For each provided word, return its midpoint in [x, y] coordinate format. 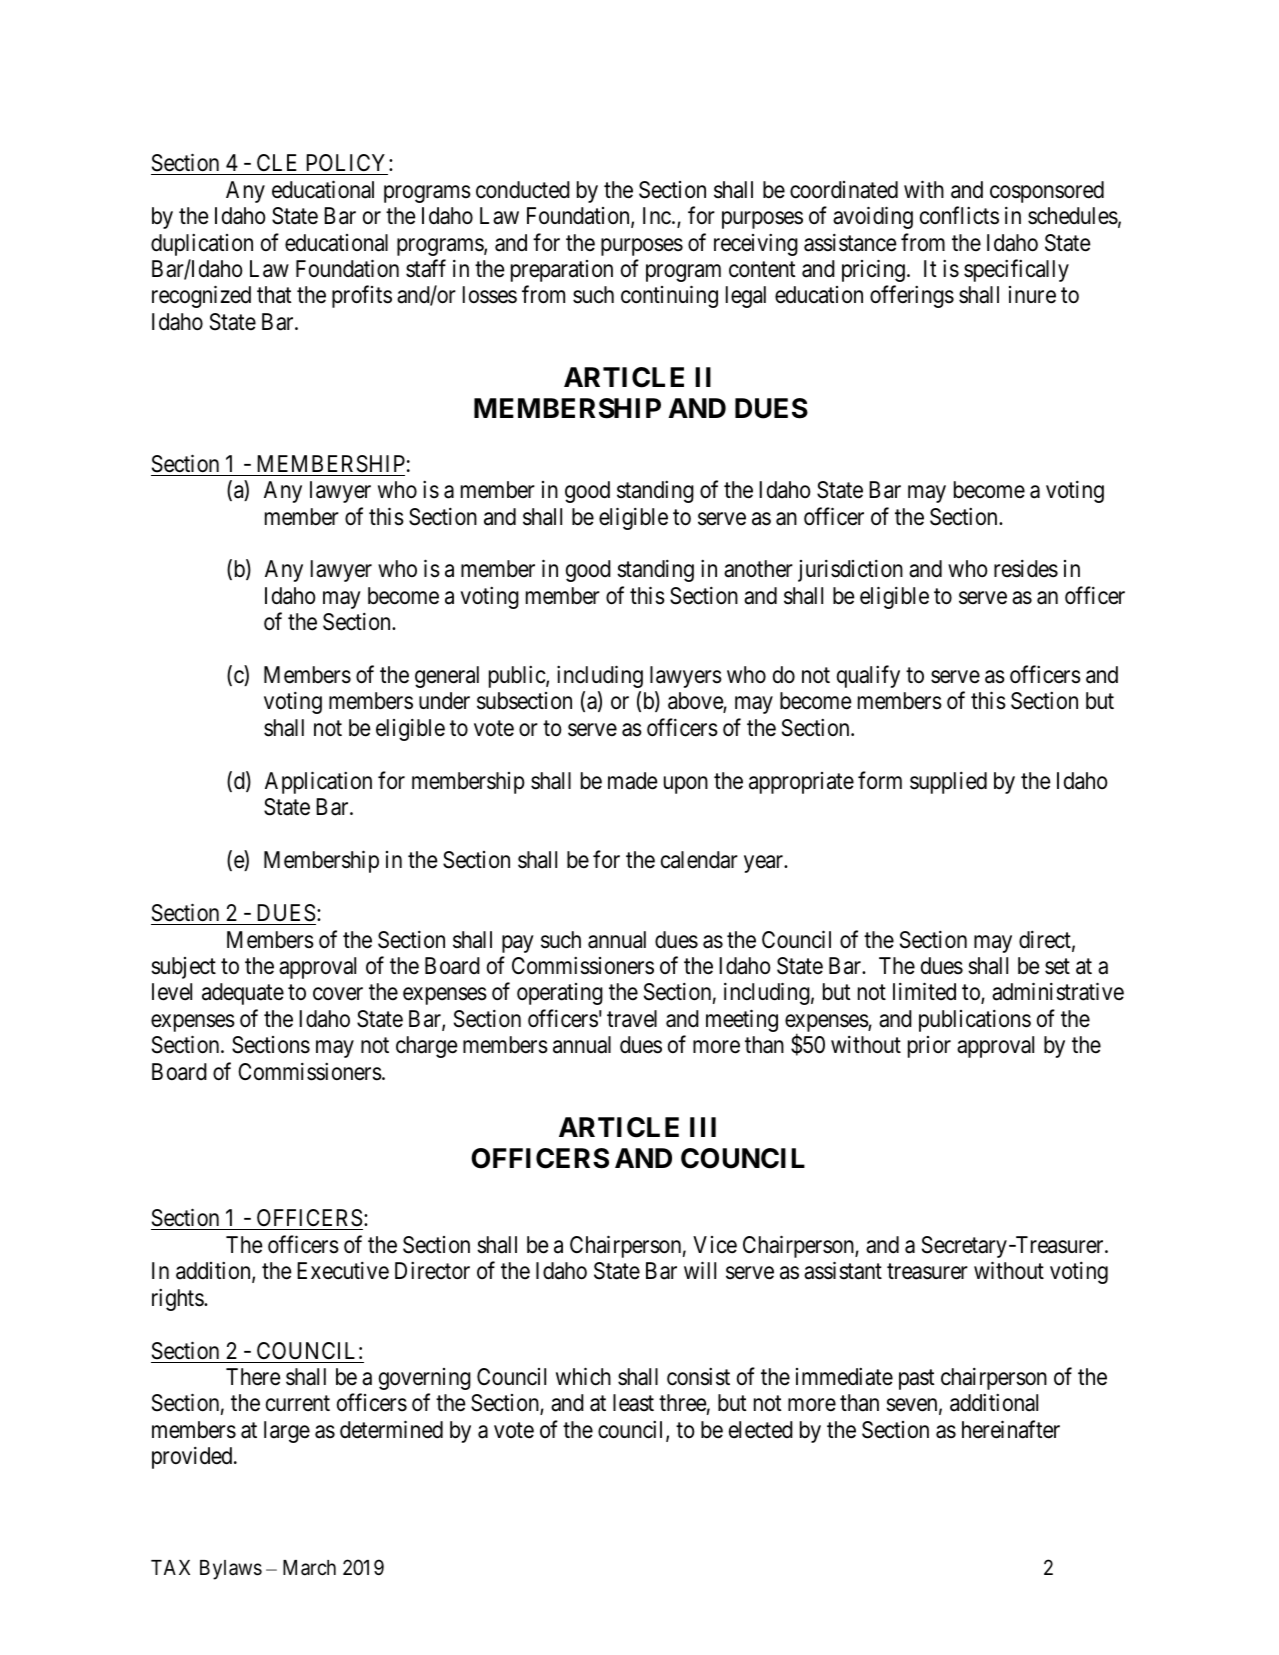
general [447, 677]
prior [929, 1047]
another [758, 569]
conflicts [959, 215]
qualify [868, 676]
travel [632, 1019]
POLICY [346, 164]
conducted [523, 190]
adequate [243, 994]
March [309, 1568]
